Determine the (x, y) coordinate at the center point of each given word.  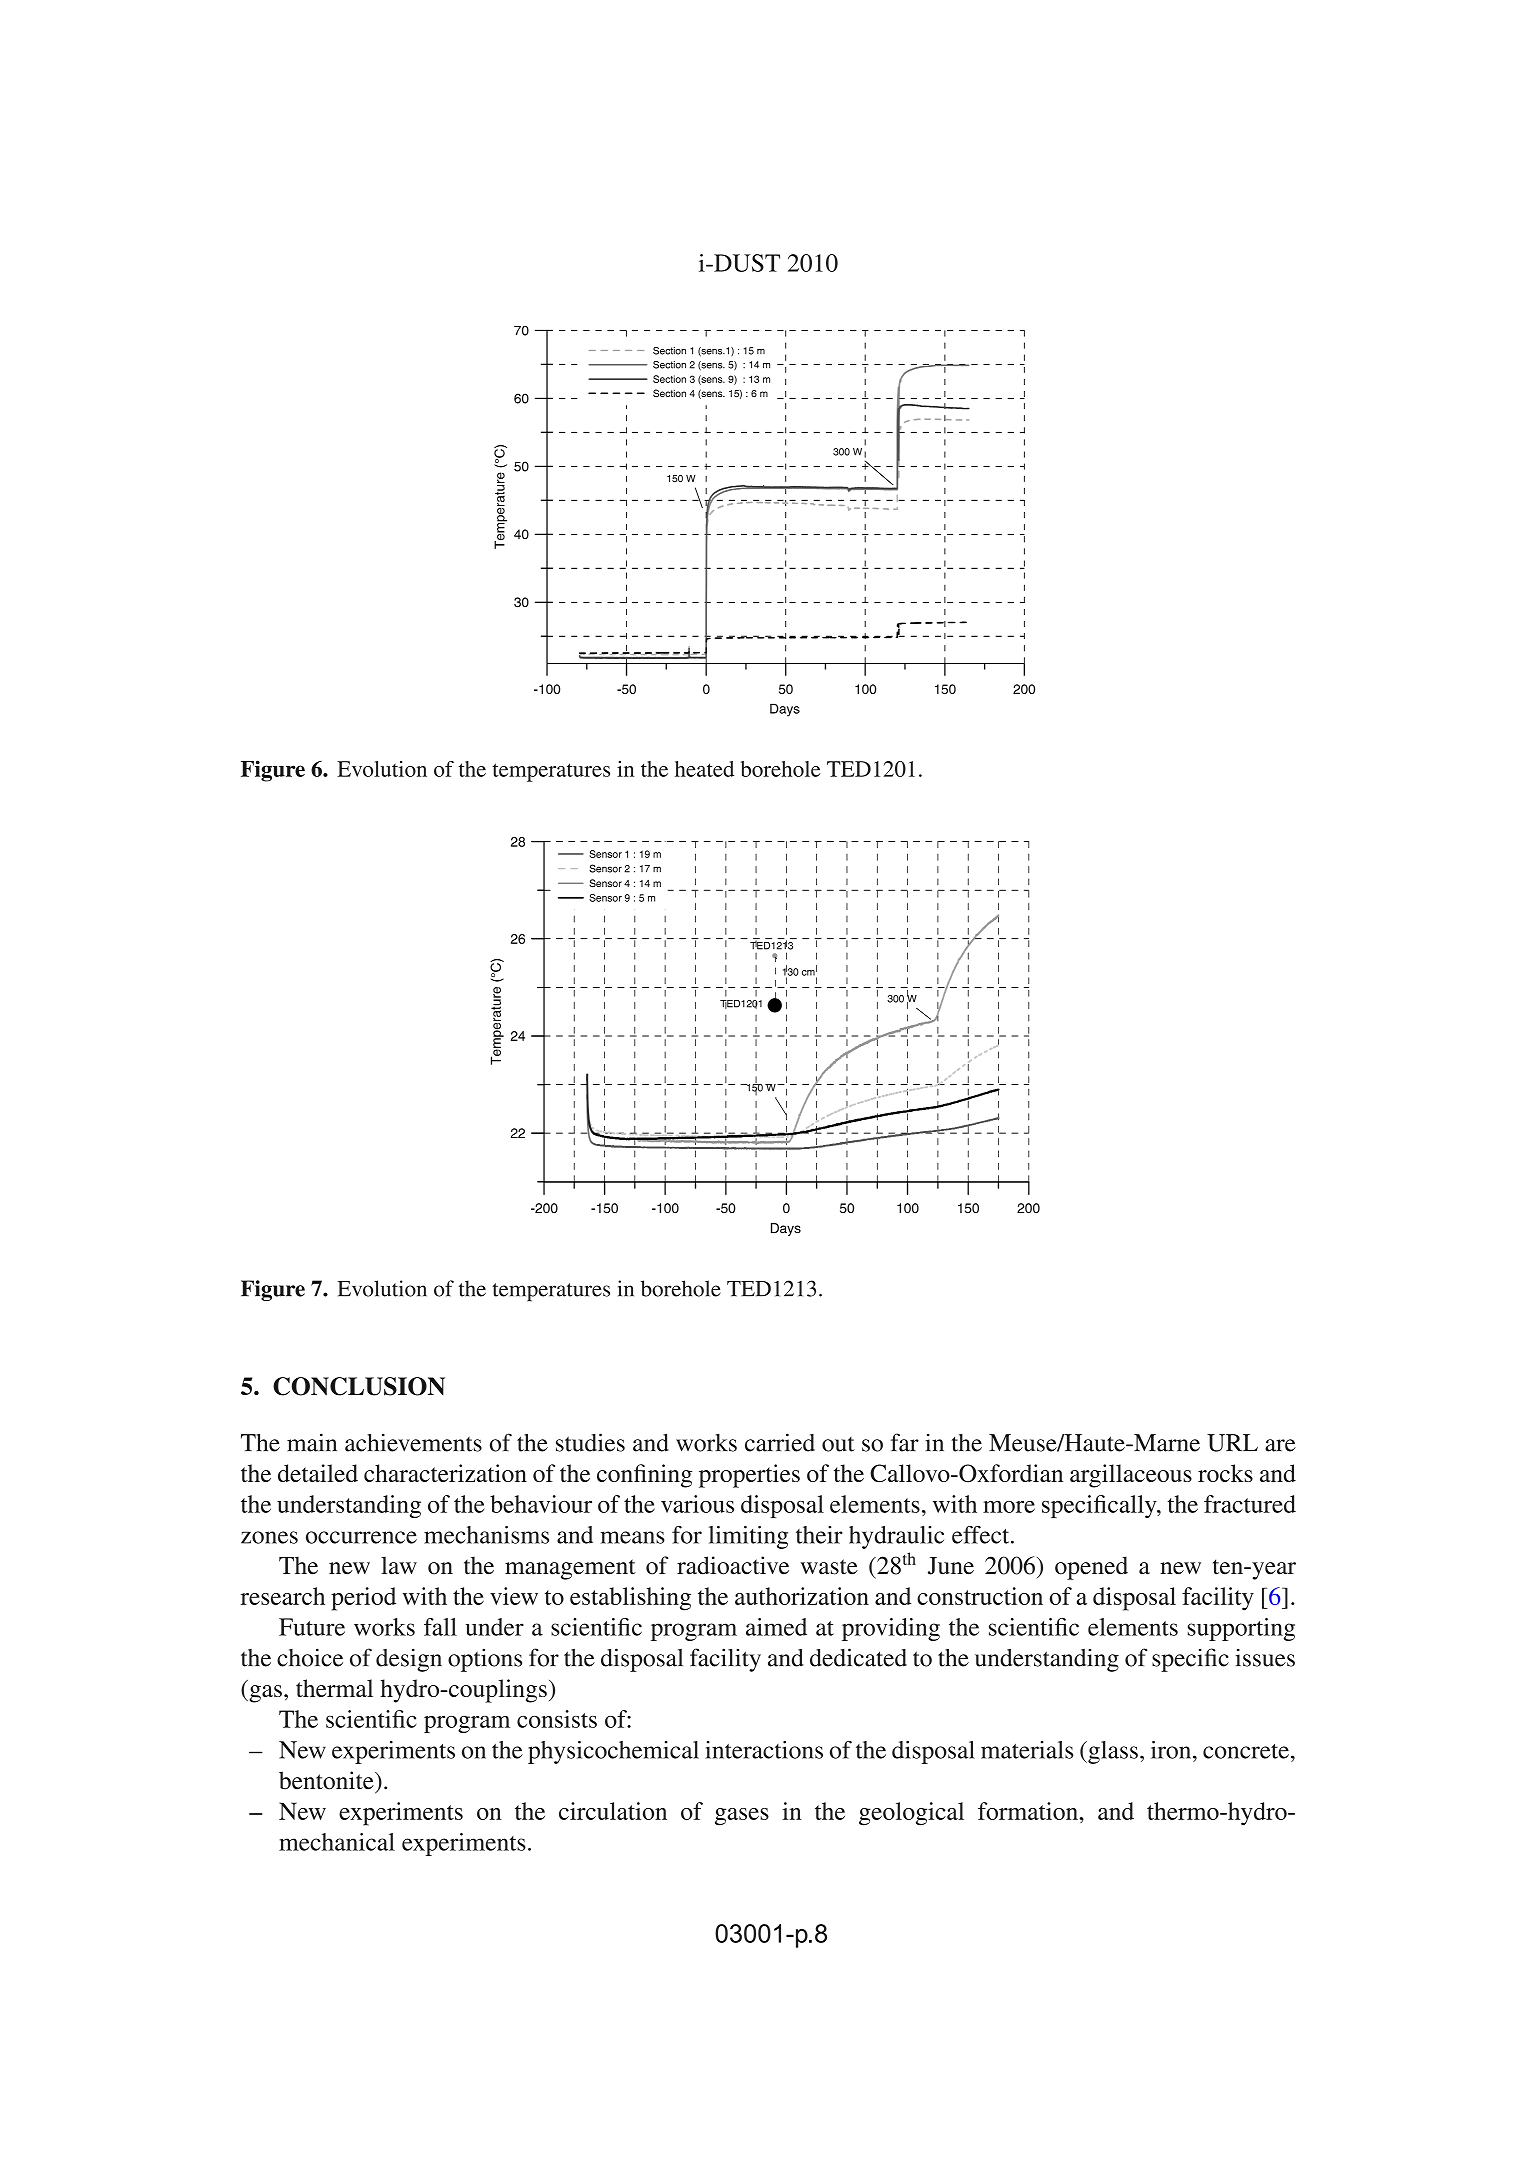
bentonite (327, 1780)
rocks (1225, 1473)
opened (1091, 1568)
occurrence (361, 1537)
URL (1232, 1443)
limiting (748, 1537)
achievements (413, 1442)
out (838, 1444)
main (312, 1442)
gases (742, 1817)
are (1280, 1445)
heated (704, 769)
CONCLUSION (359, 1386)
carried (780, 1442)
